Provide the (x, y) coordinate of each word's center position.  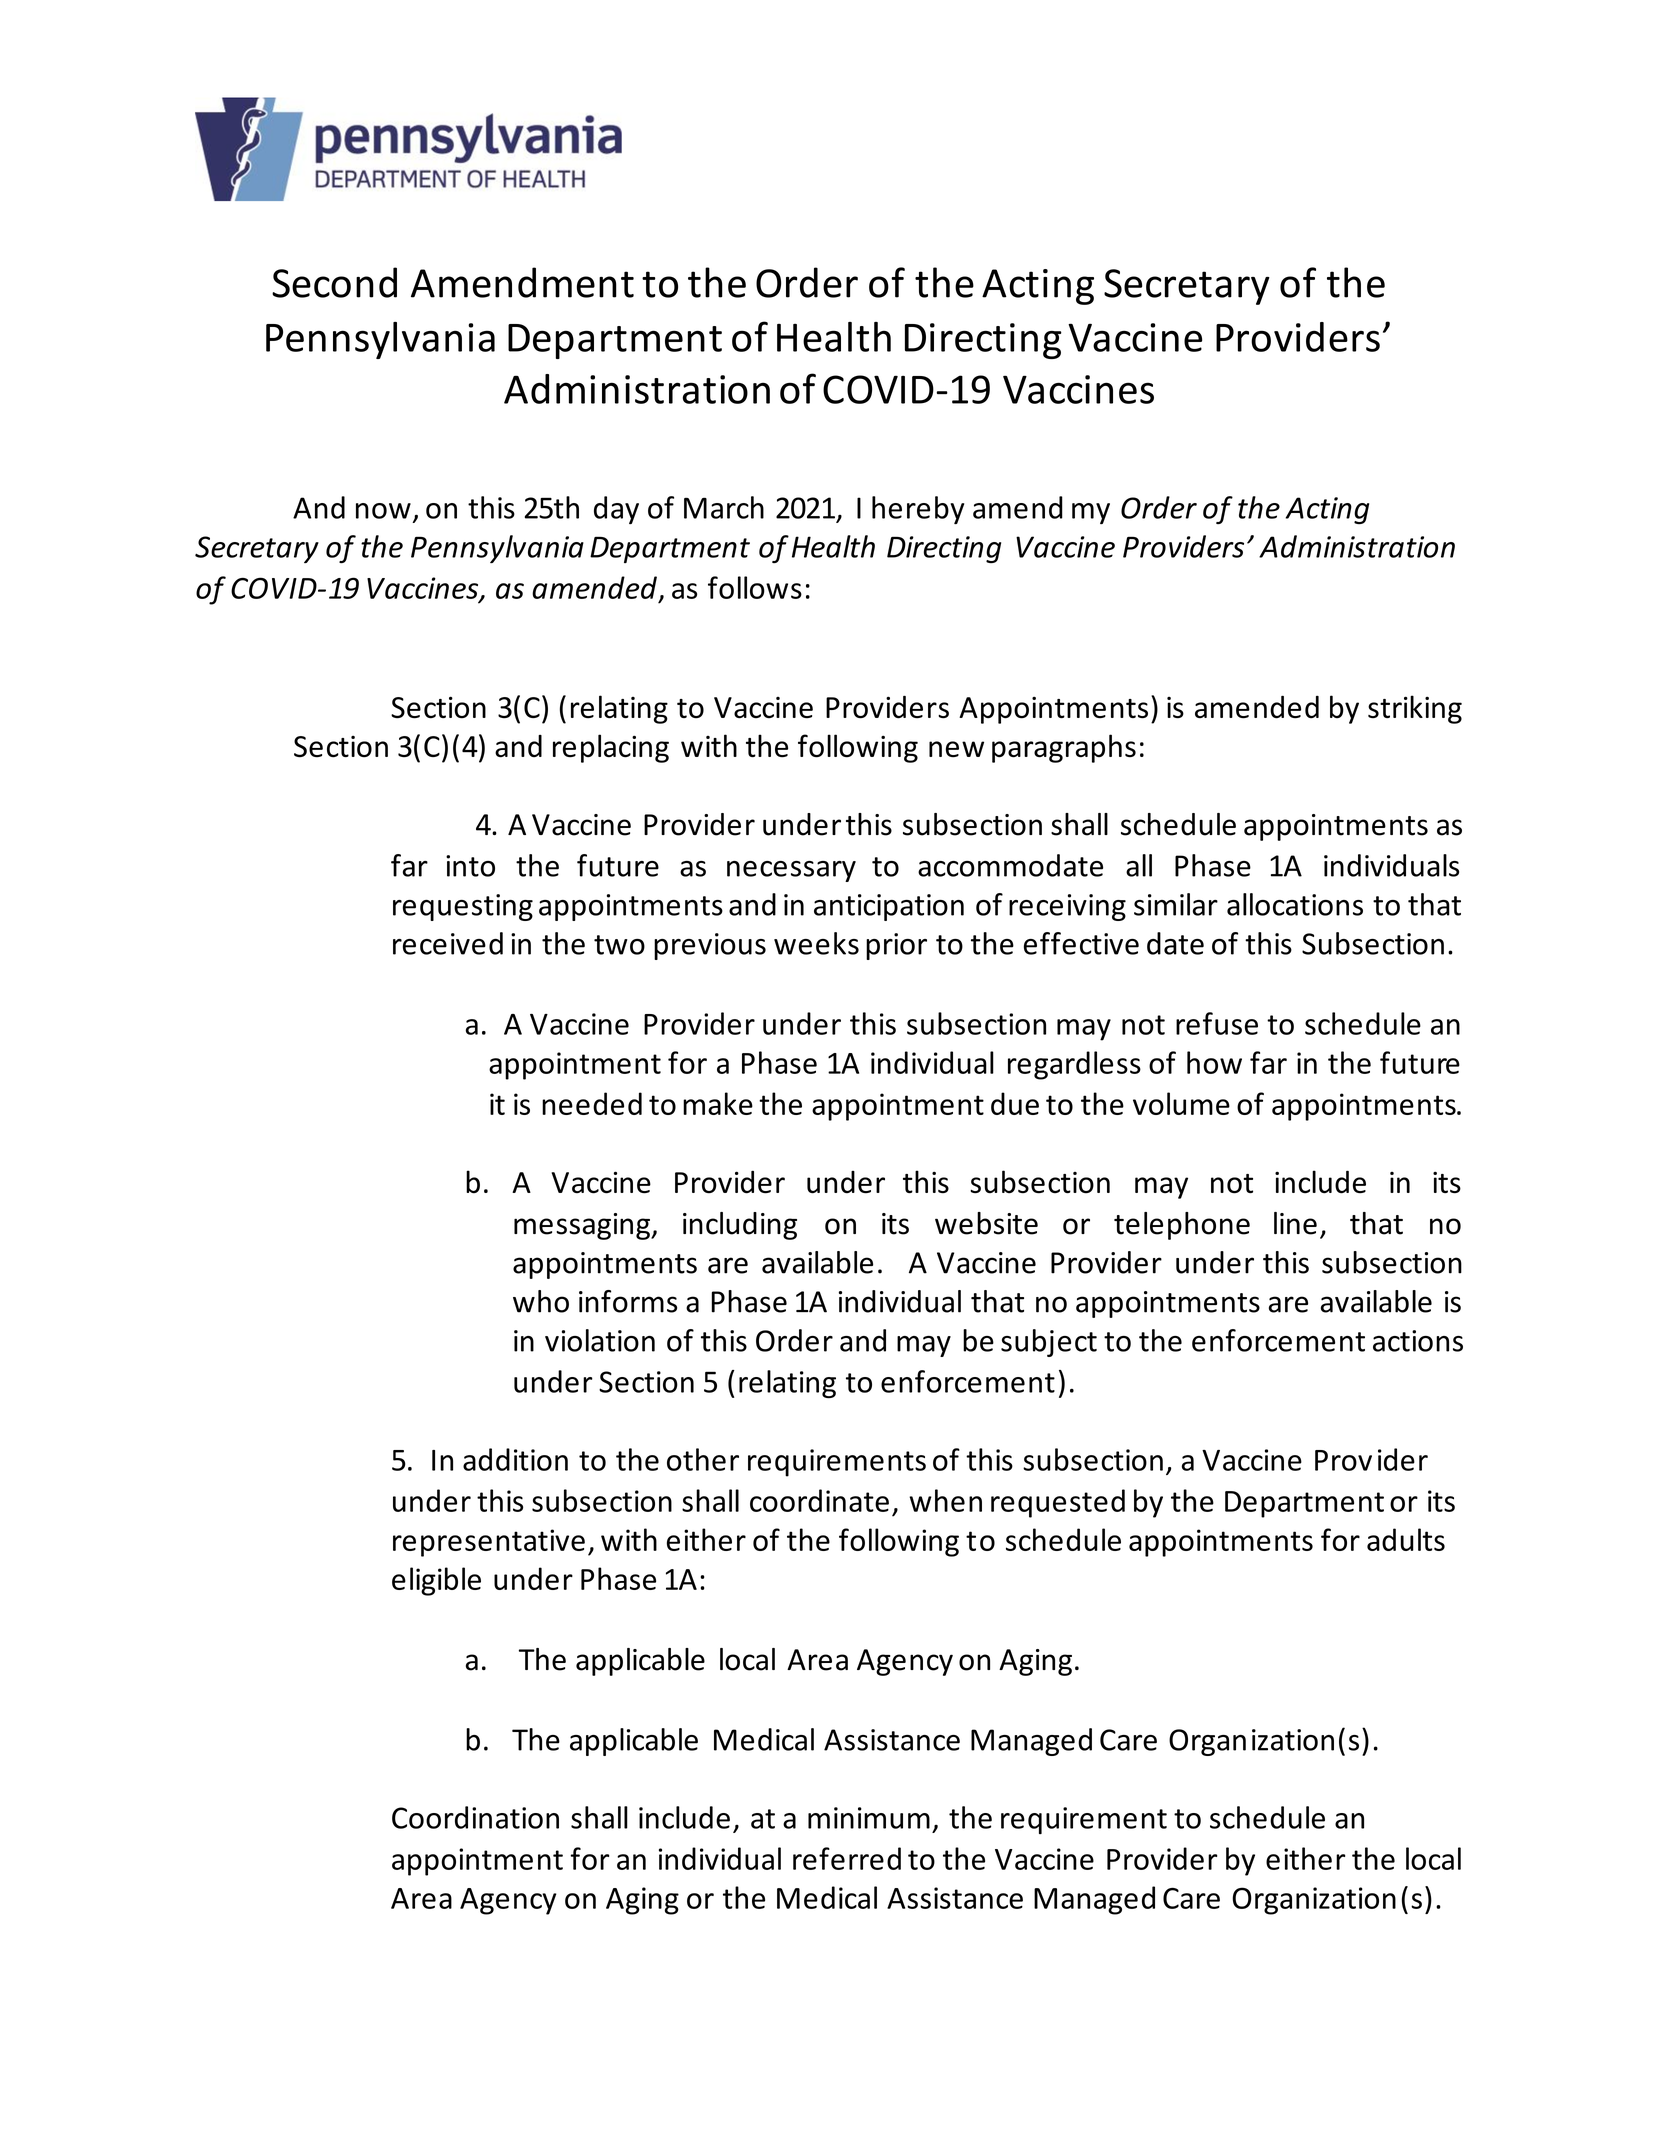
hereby (918, 510)
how (1214, 1062)
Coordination (475, 1817)
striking (1415, 709)
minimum (869, 1818)
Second (334, 282)
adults (1406, 1539)
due (1015, 1103)
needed (592, 1103)
